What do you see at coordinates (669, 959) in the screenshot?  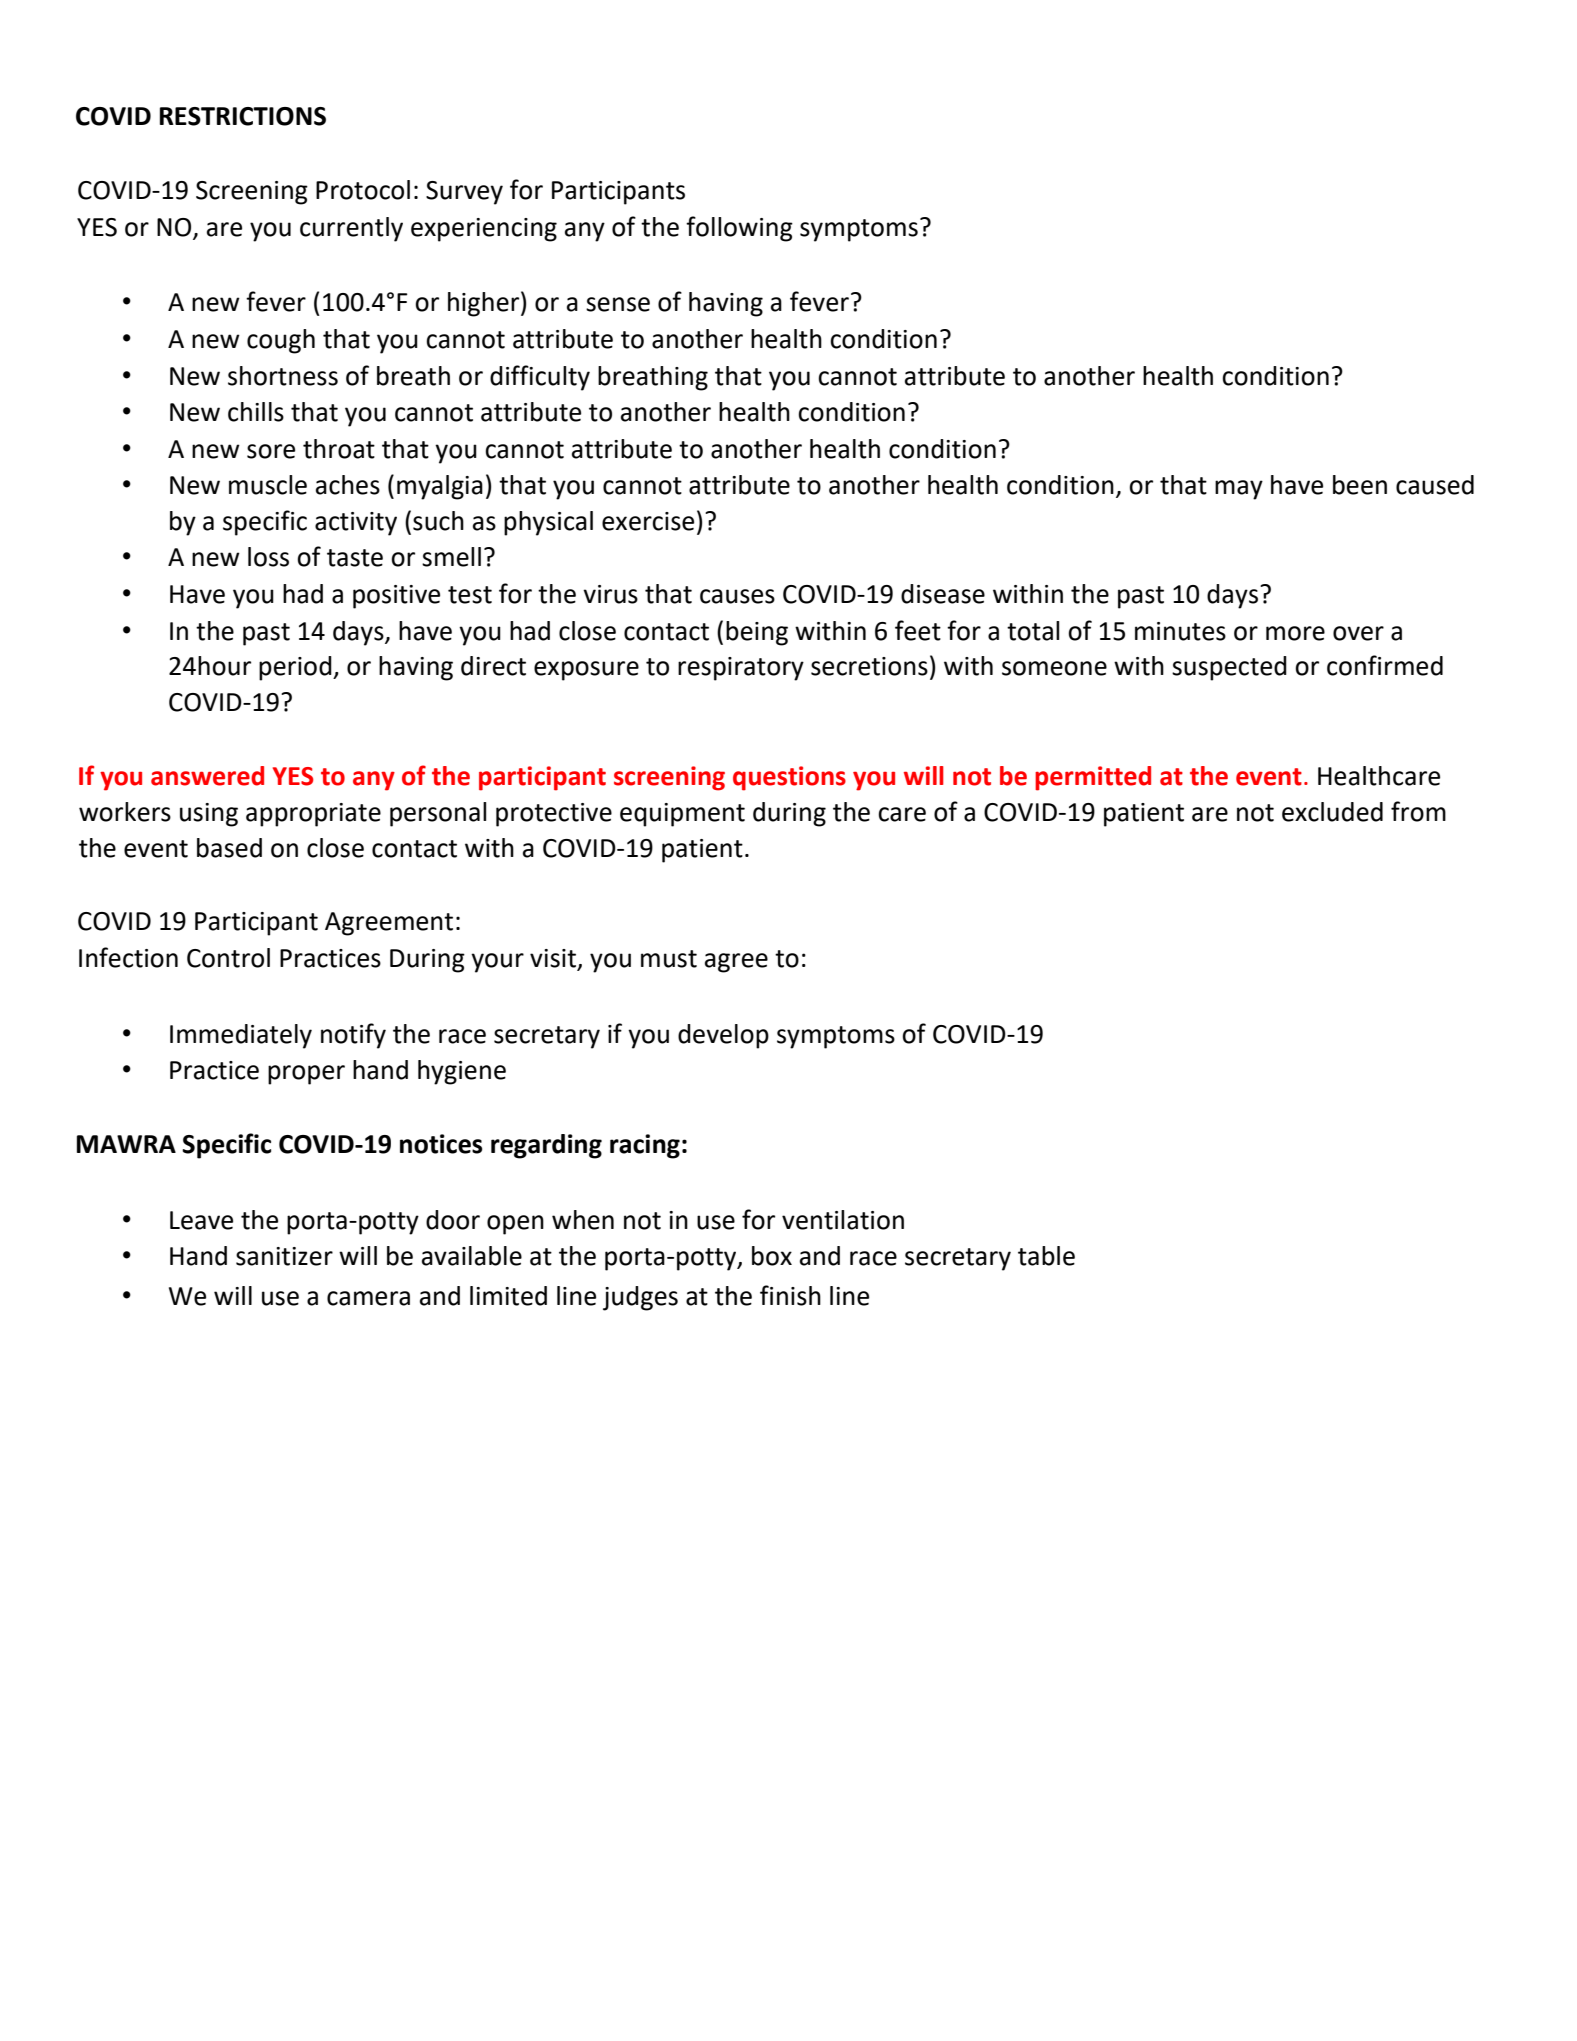 I see `must` at bounding box center [669, 959].
